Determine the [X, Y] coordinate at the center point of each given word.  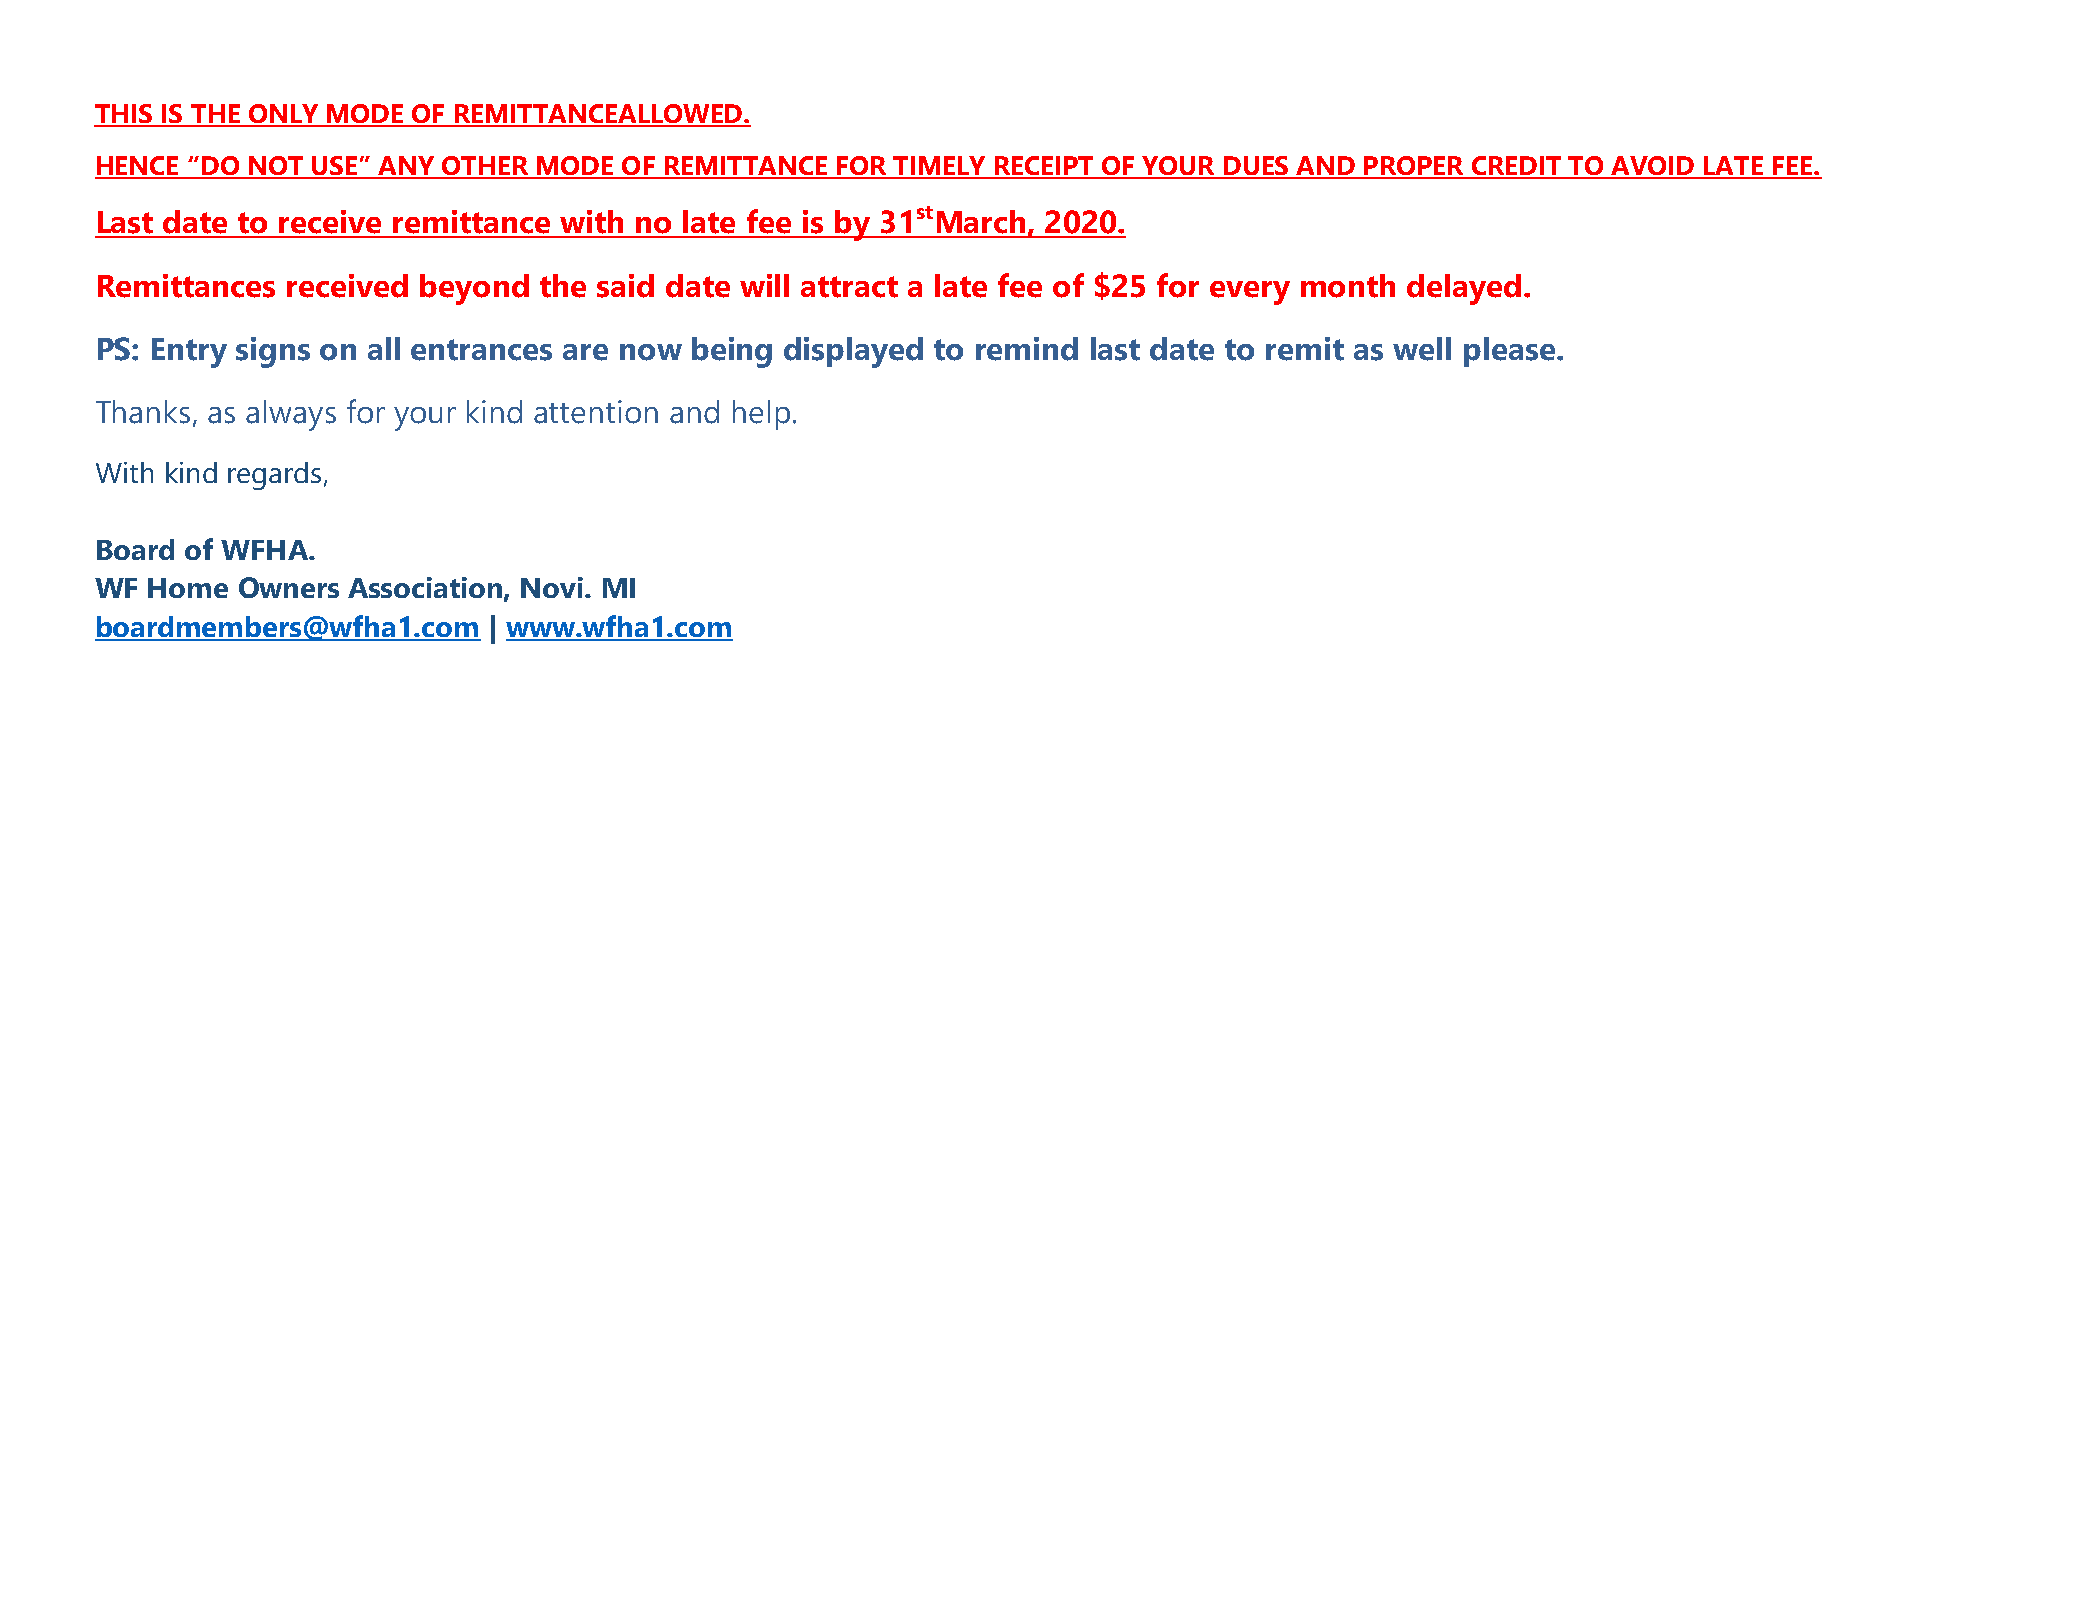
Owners [289, 587]
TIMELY [939, 167]
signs [273, 352]
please [1511, 352]
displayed [853, 352]
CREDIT [1516, 167]
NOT [277, 167]
